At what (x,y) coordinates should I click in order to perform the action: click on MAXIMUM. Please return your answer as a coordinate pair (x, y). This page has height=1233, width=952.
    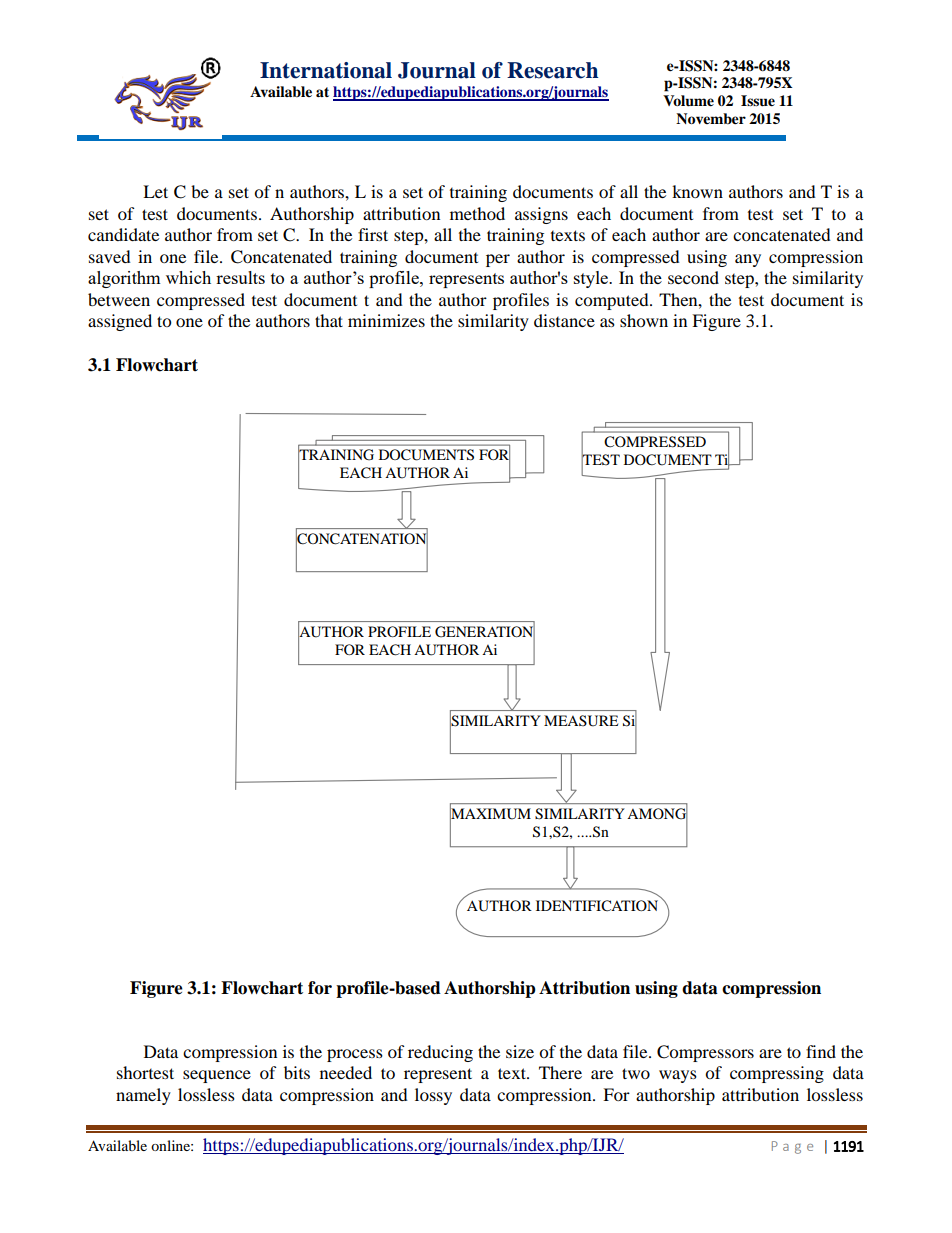
    Looking at the image, I should click on (490, 813).
